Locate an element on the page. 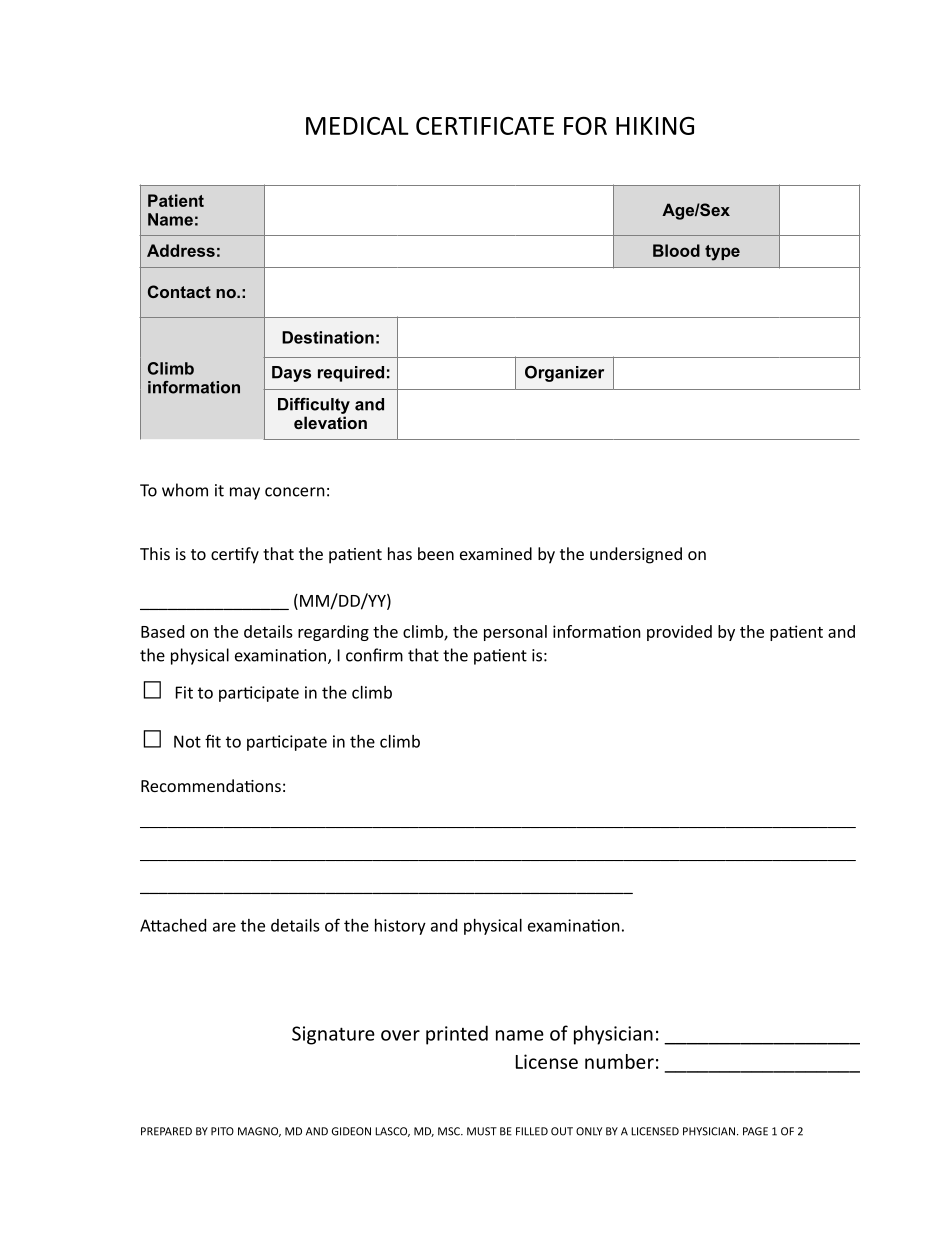 This image has height=1233, width=952. required is located at coordinates (351, 374).
